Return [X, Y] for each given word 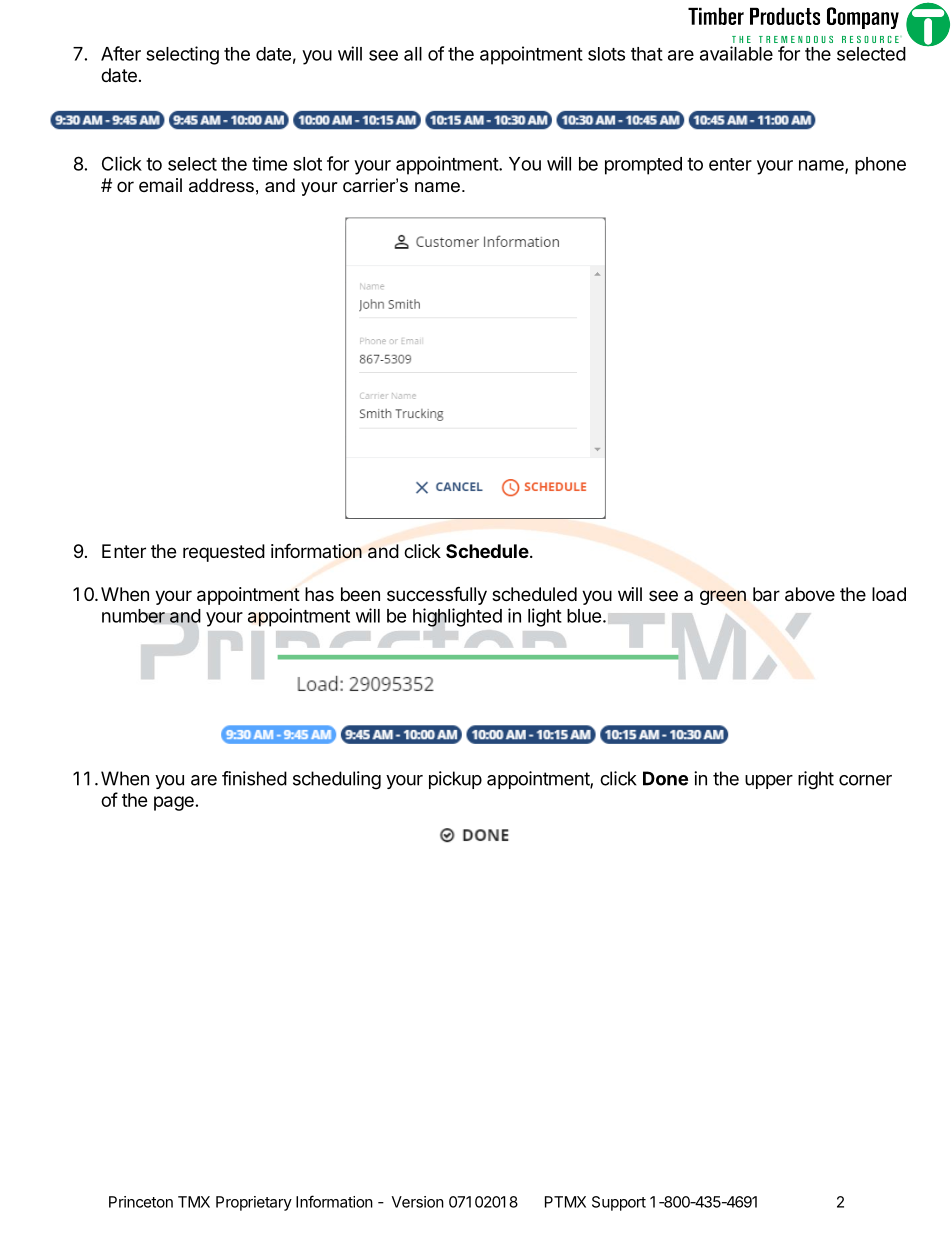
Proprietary [254, 1203]
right [816, 780]
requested [224, 553]
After [121, 53]
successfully [437, 595]
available [736, 53]
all [413, 54]
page [174, 803]
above [810, 594]
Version [418, 1202]
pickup [455, 780]
